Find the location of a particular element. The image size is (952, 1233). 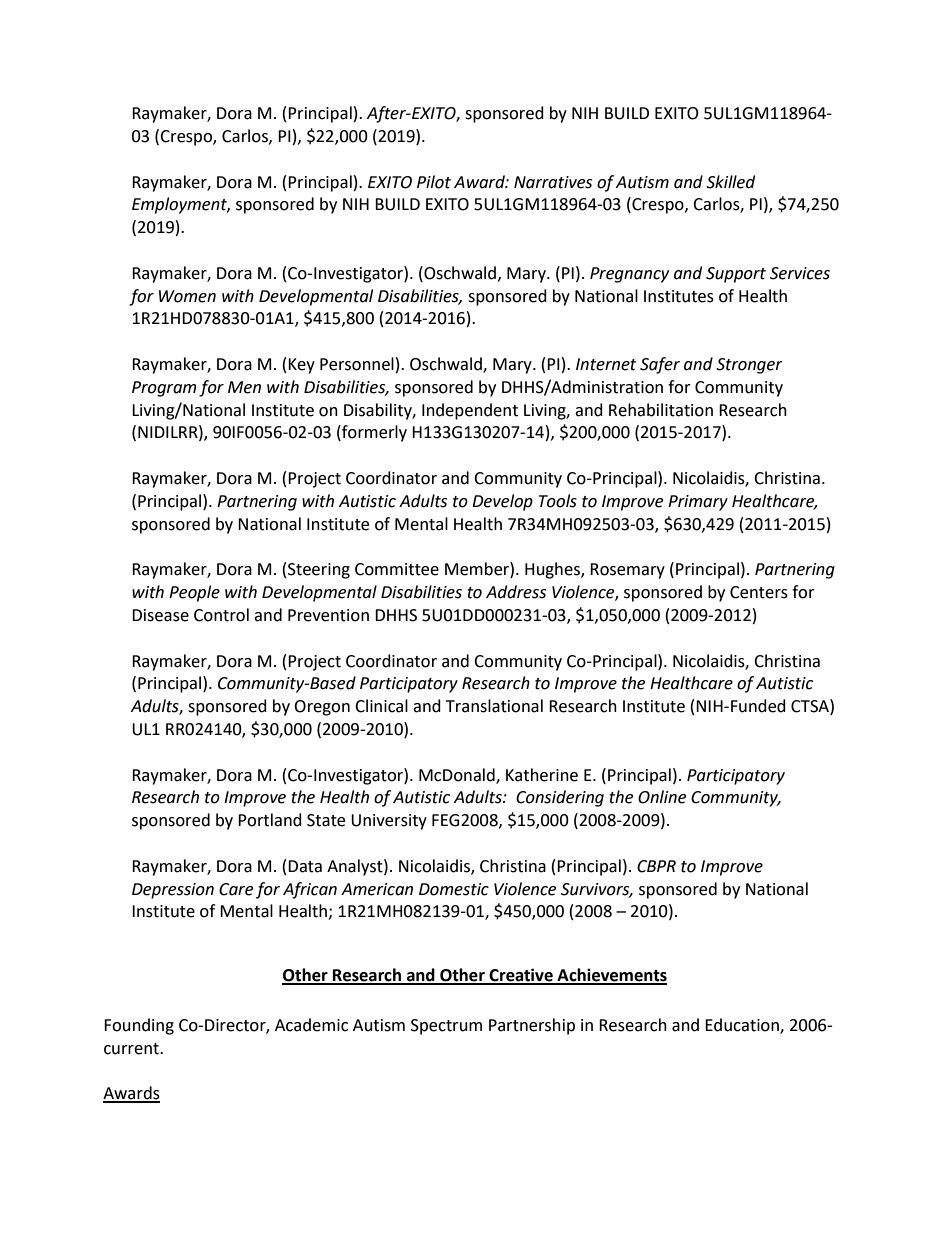

Pilot is located at coordinates (434, 182).
